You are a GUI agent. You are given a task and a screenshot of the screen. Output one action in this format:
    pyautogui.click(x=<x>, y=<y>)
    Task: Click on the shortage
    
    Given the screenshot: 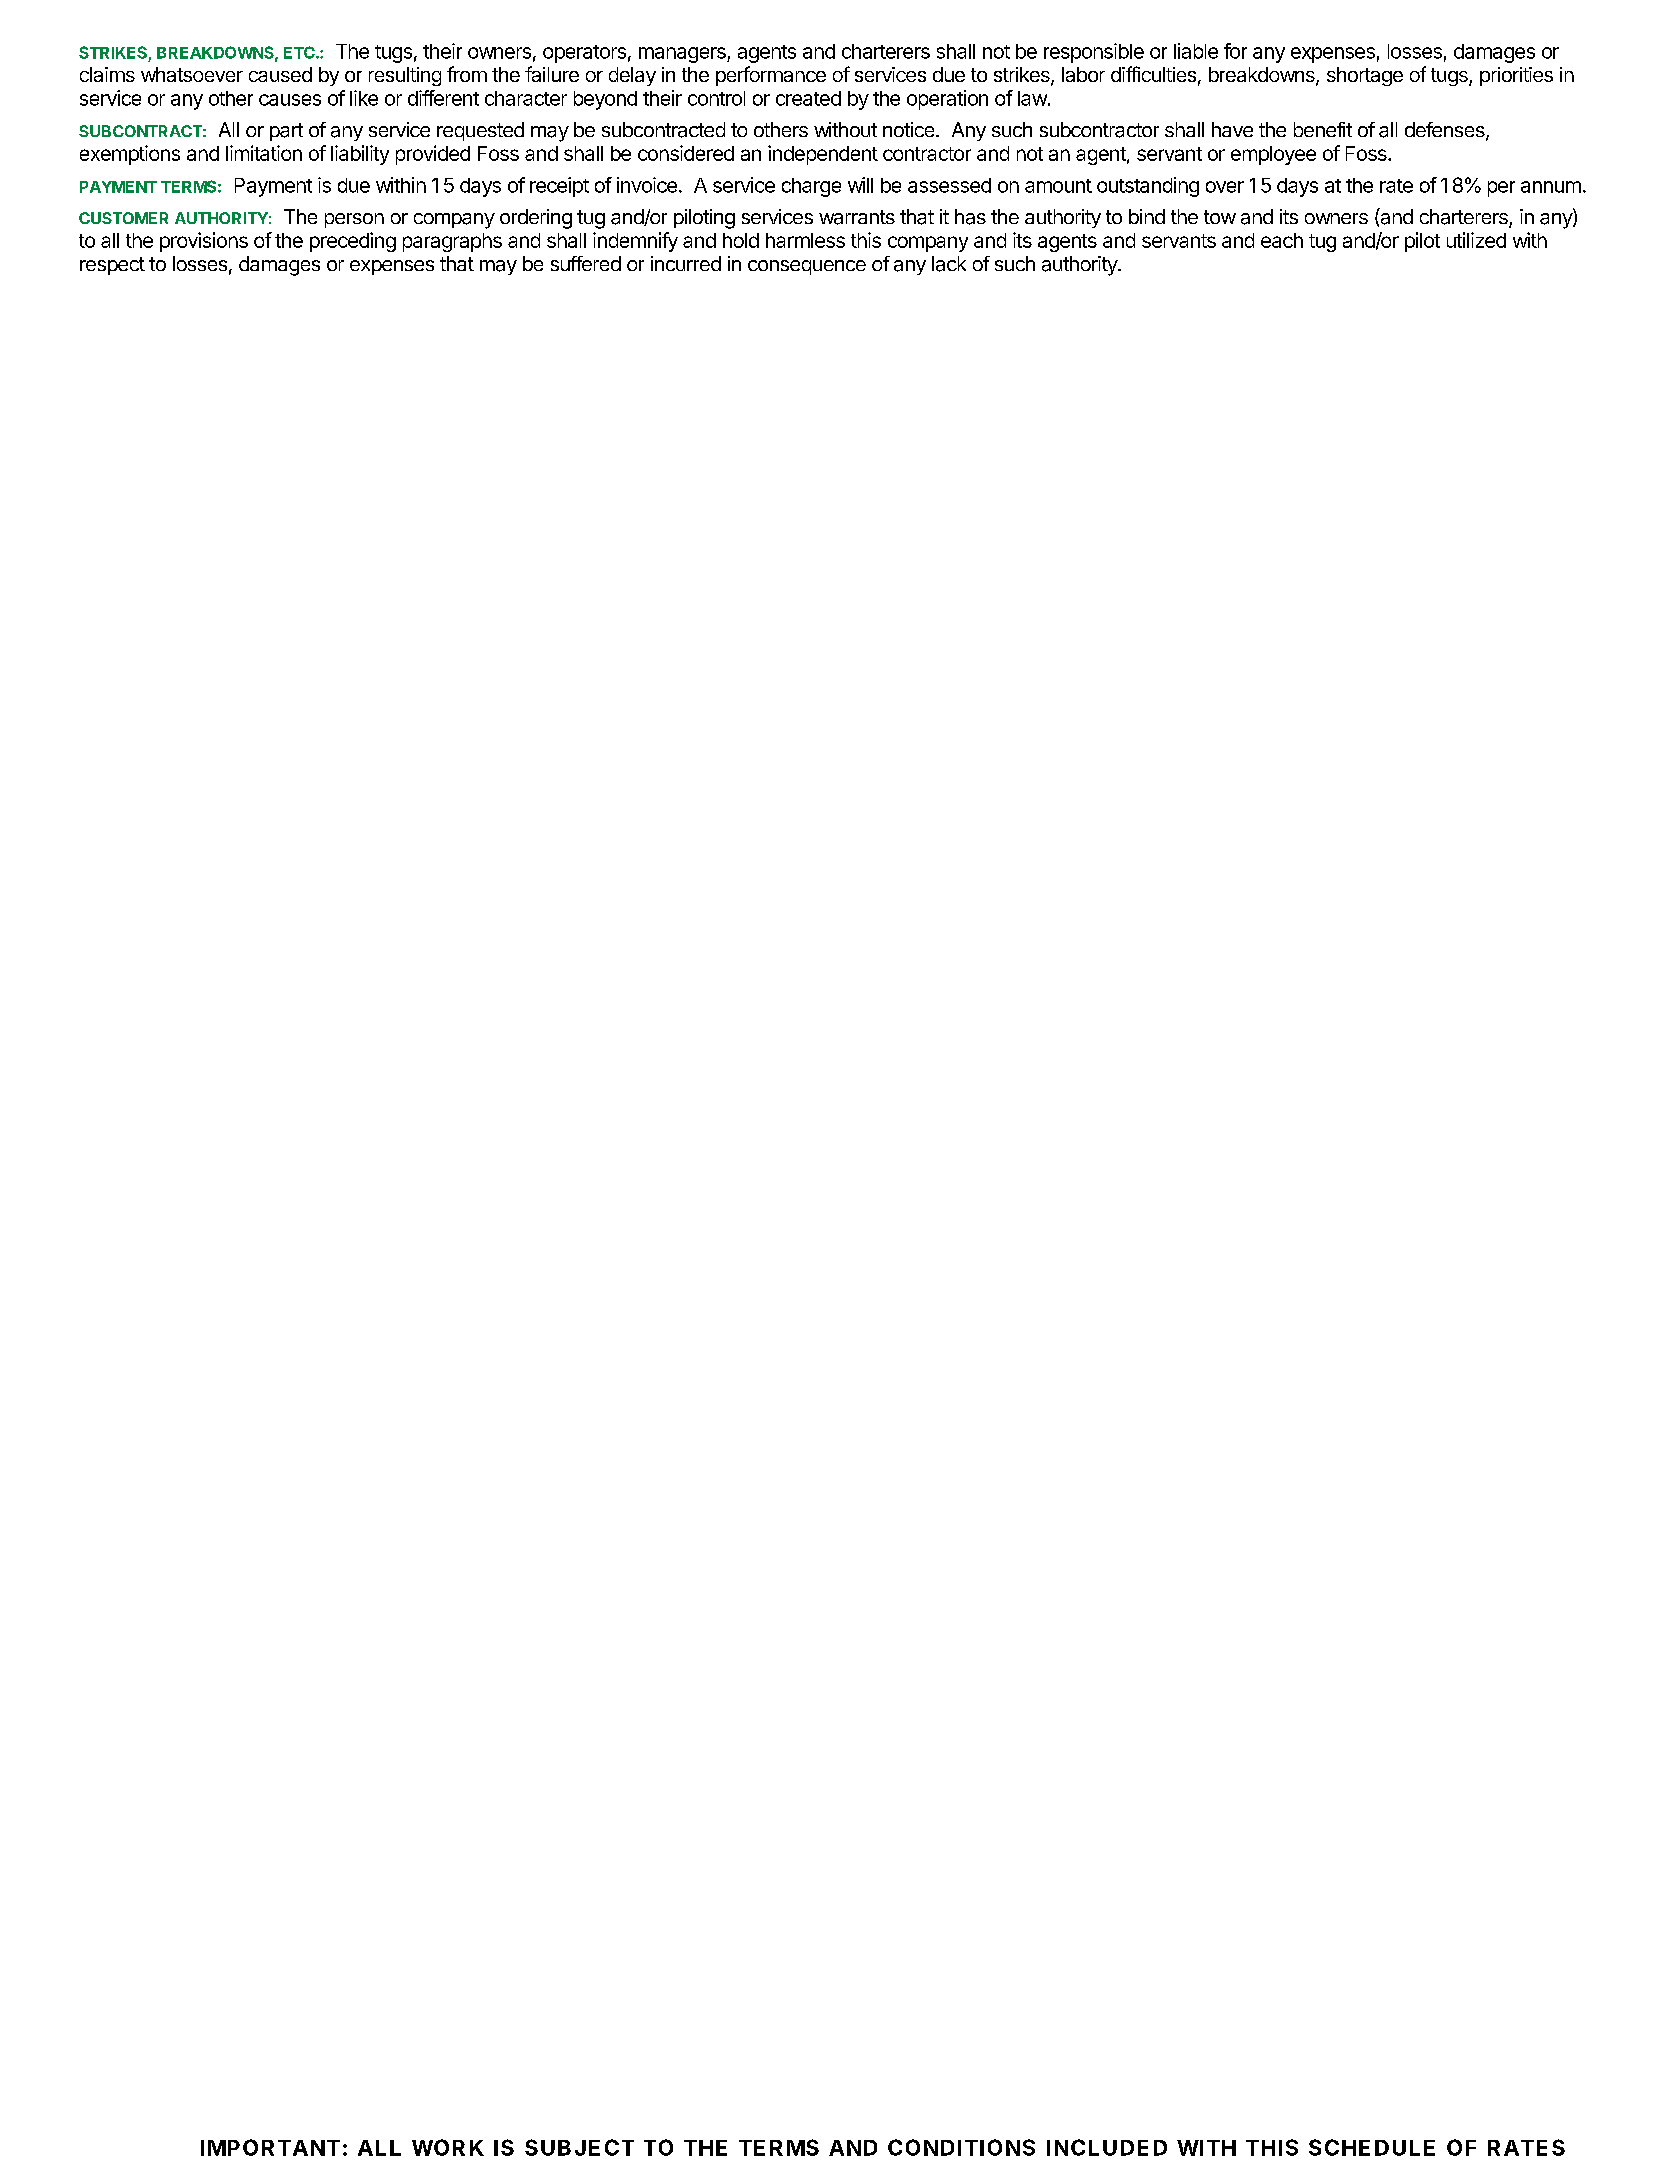 What is the action you would take?
    pyautogui.click(x=1365, y=76)
